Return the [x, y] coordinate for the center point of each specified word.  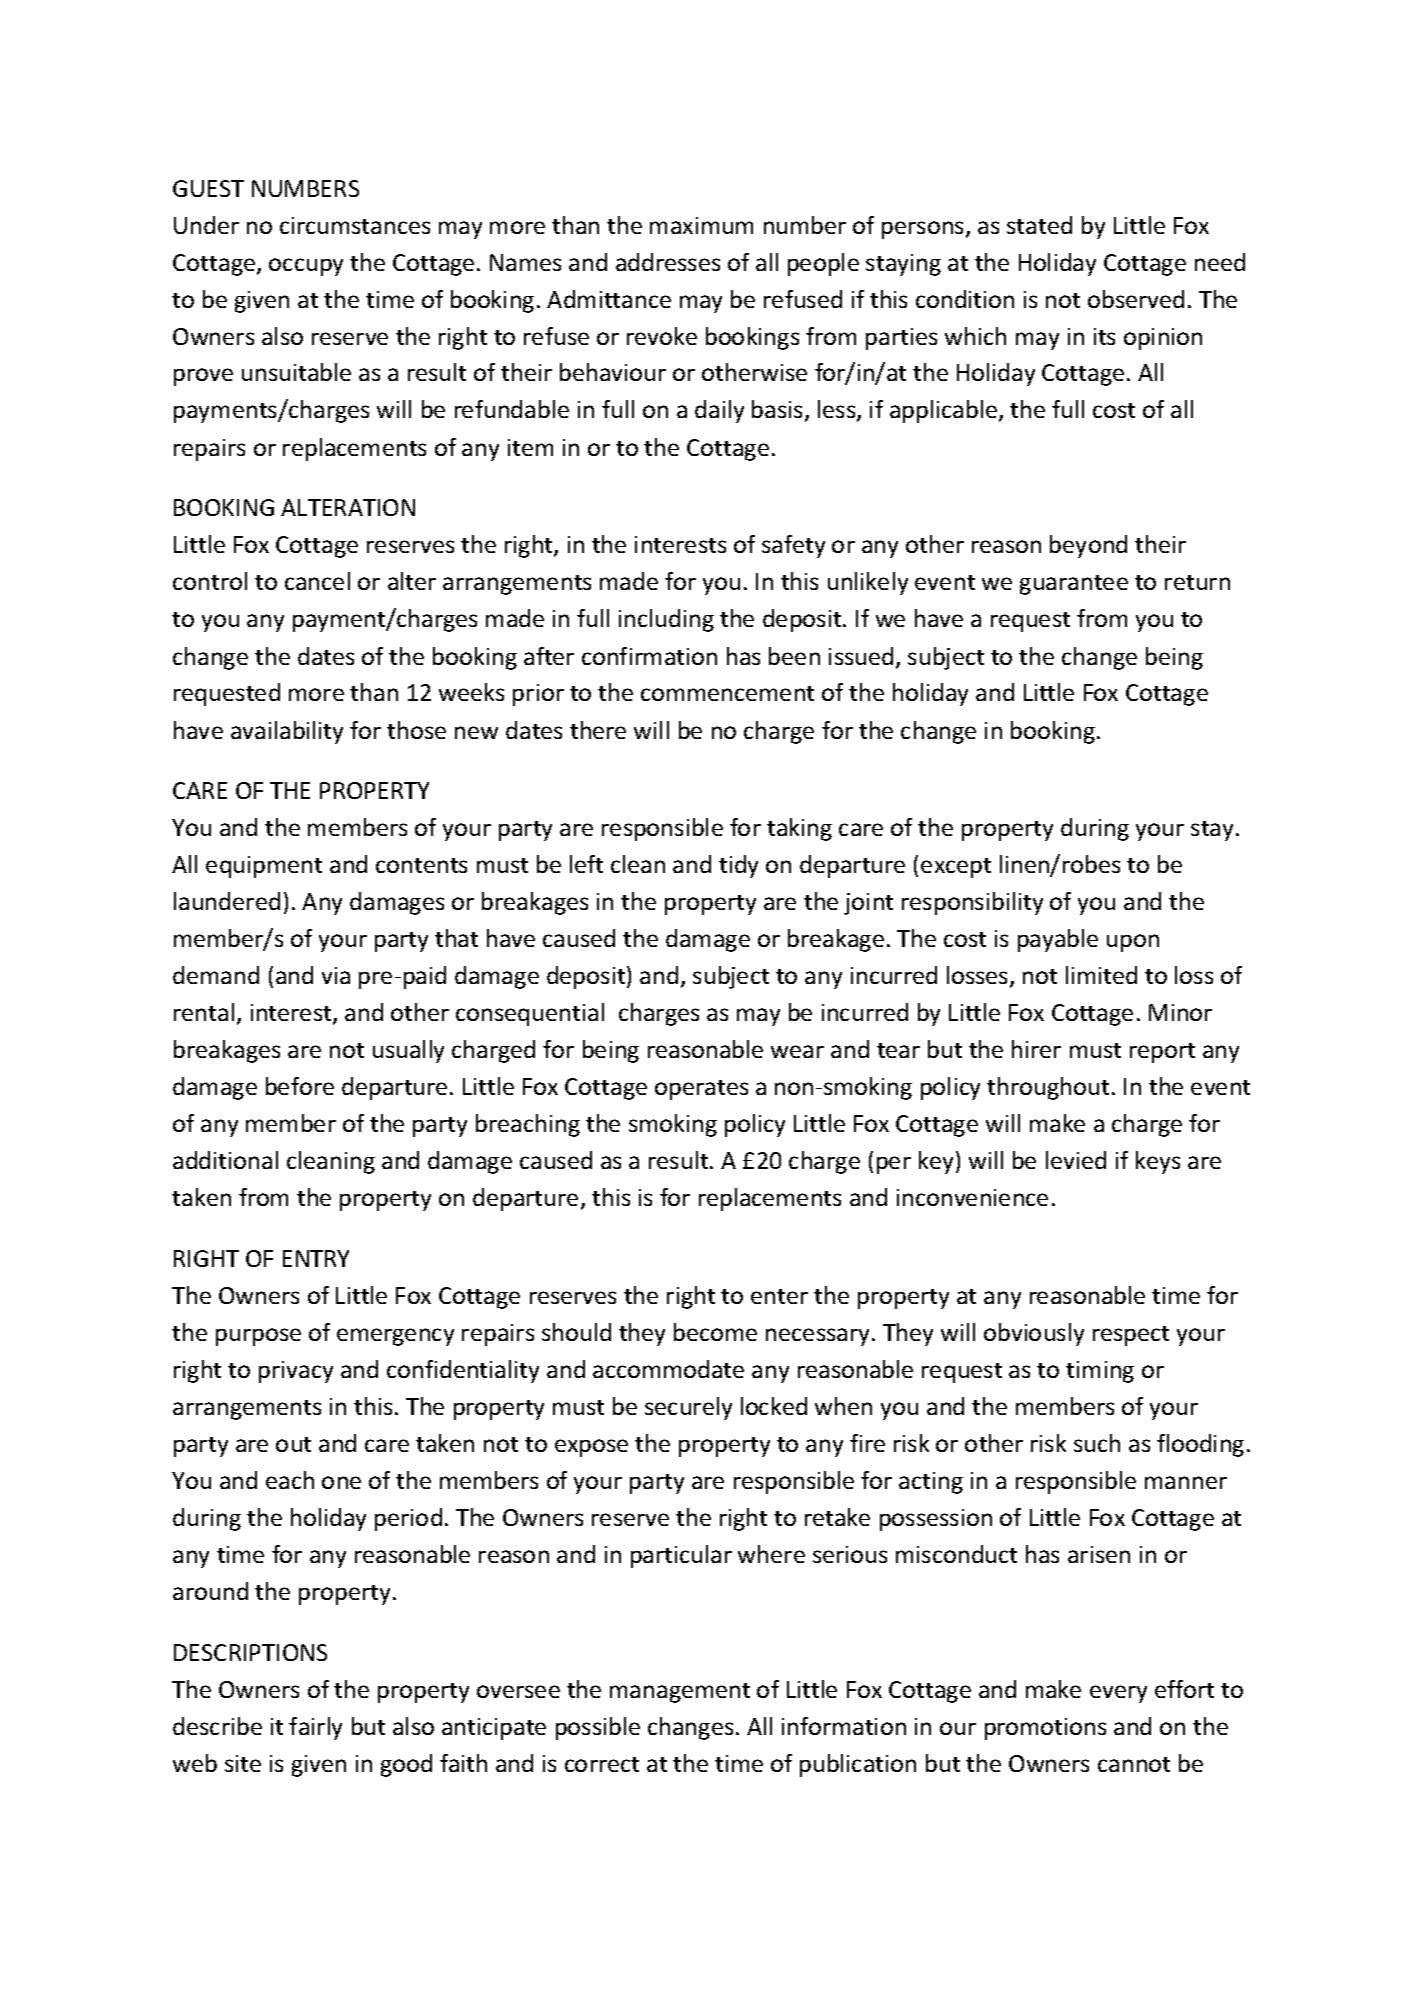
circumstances [355, 225]
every [1118, 1694]
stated [1039, 225]
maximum [701, 225]
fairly [315, 1728]
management [680, 1693]
